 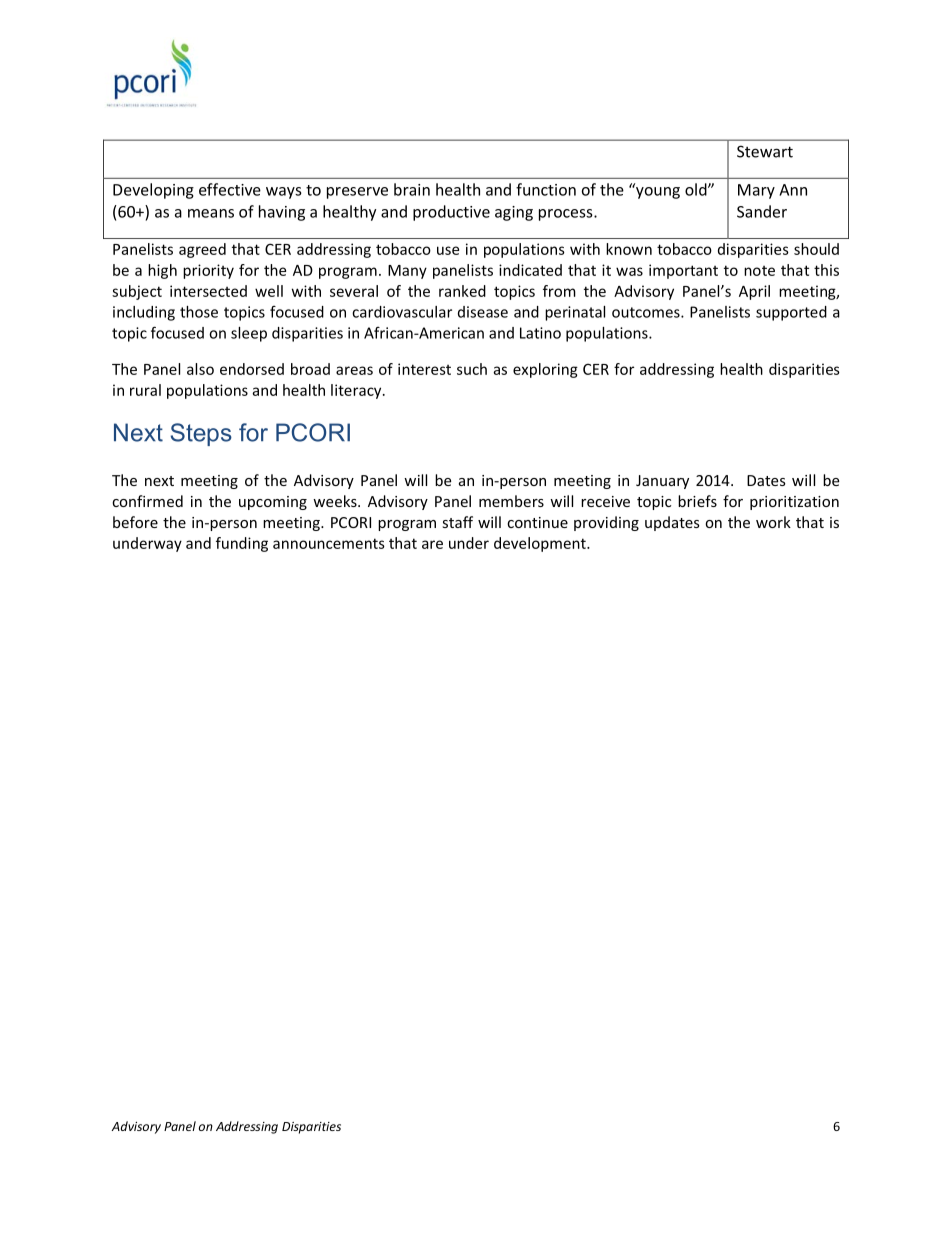 What do you see at coordinates (200, 369) in the screenshot?
I see `also` at bounding box center [200, 369].
